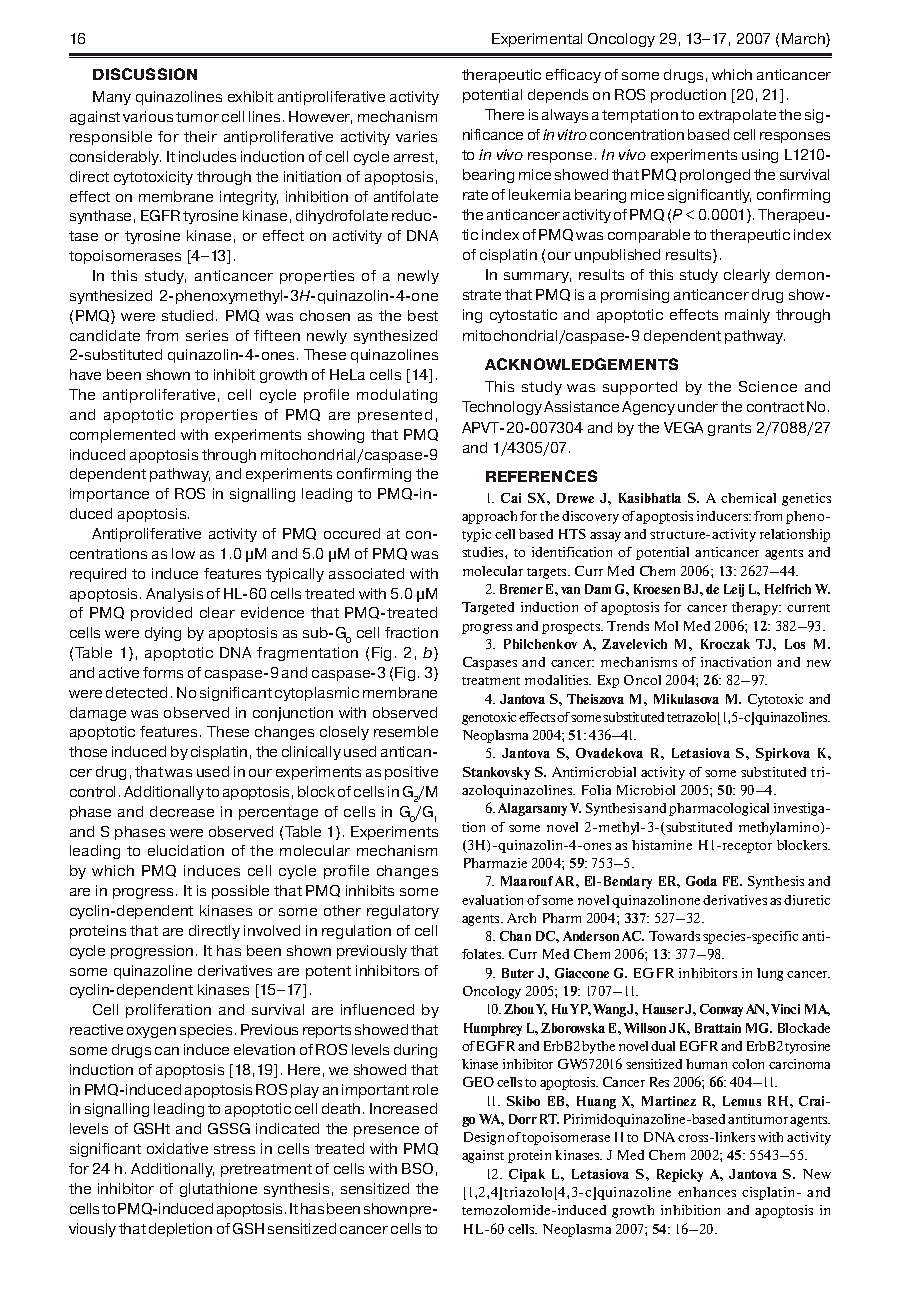 Image resolution: width=924 pixels, height=1308 pixels. What do you see at coordinates (161, 614) in the document?
I see `provided` at bounding box center [161, 614].
